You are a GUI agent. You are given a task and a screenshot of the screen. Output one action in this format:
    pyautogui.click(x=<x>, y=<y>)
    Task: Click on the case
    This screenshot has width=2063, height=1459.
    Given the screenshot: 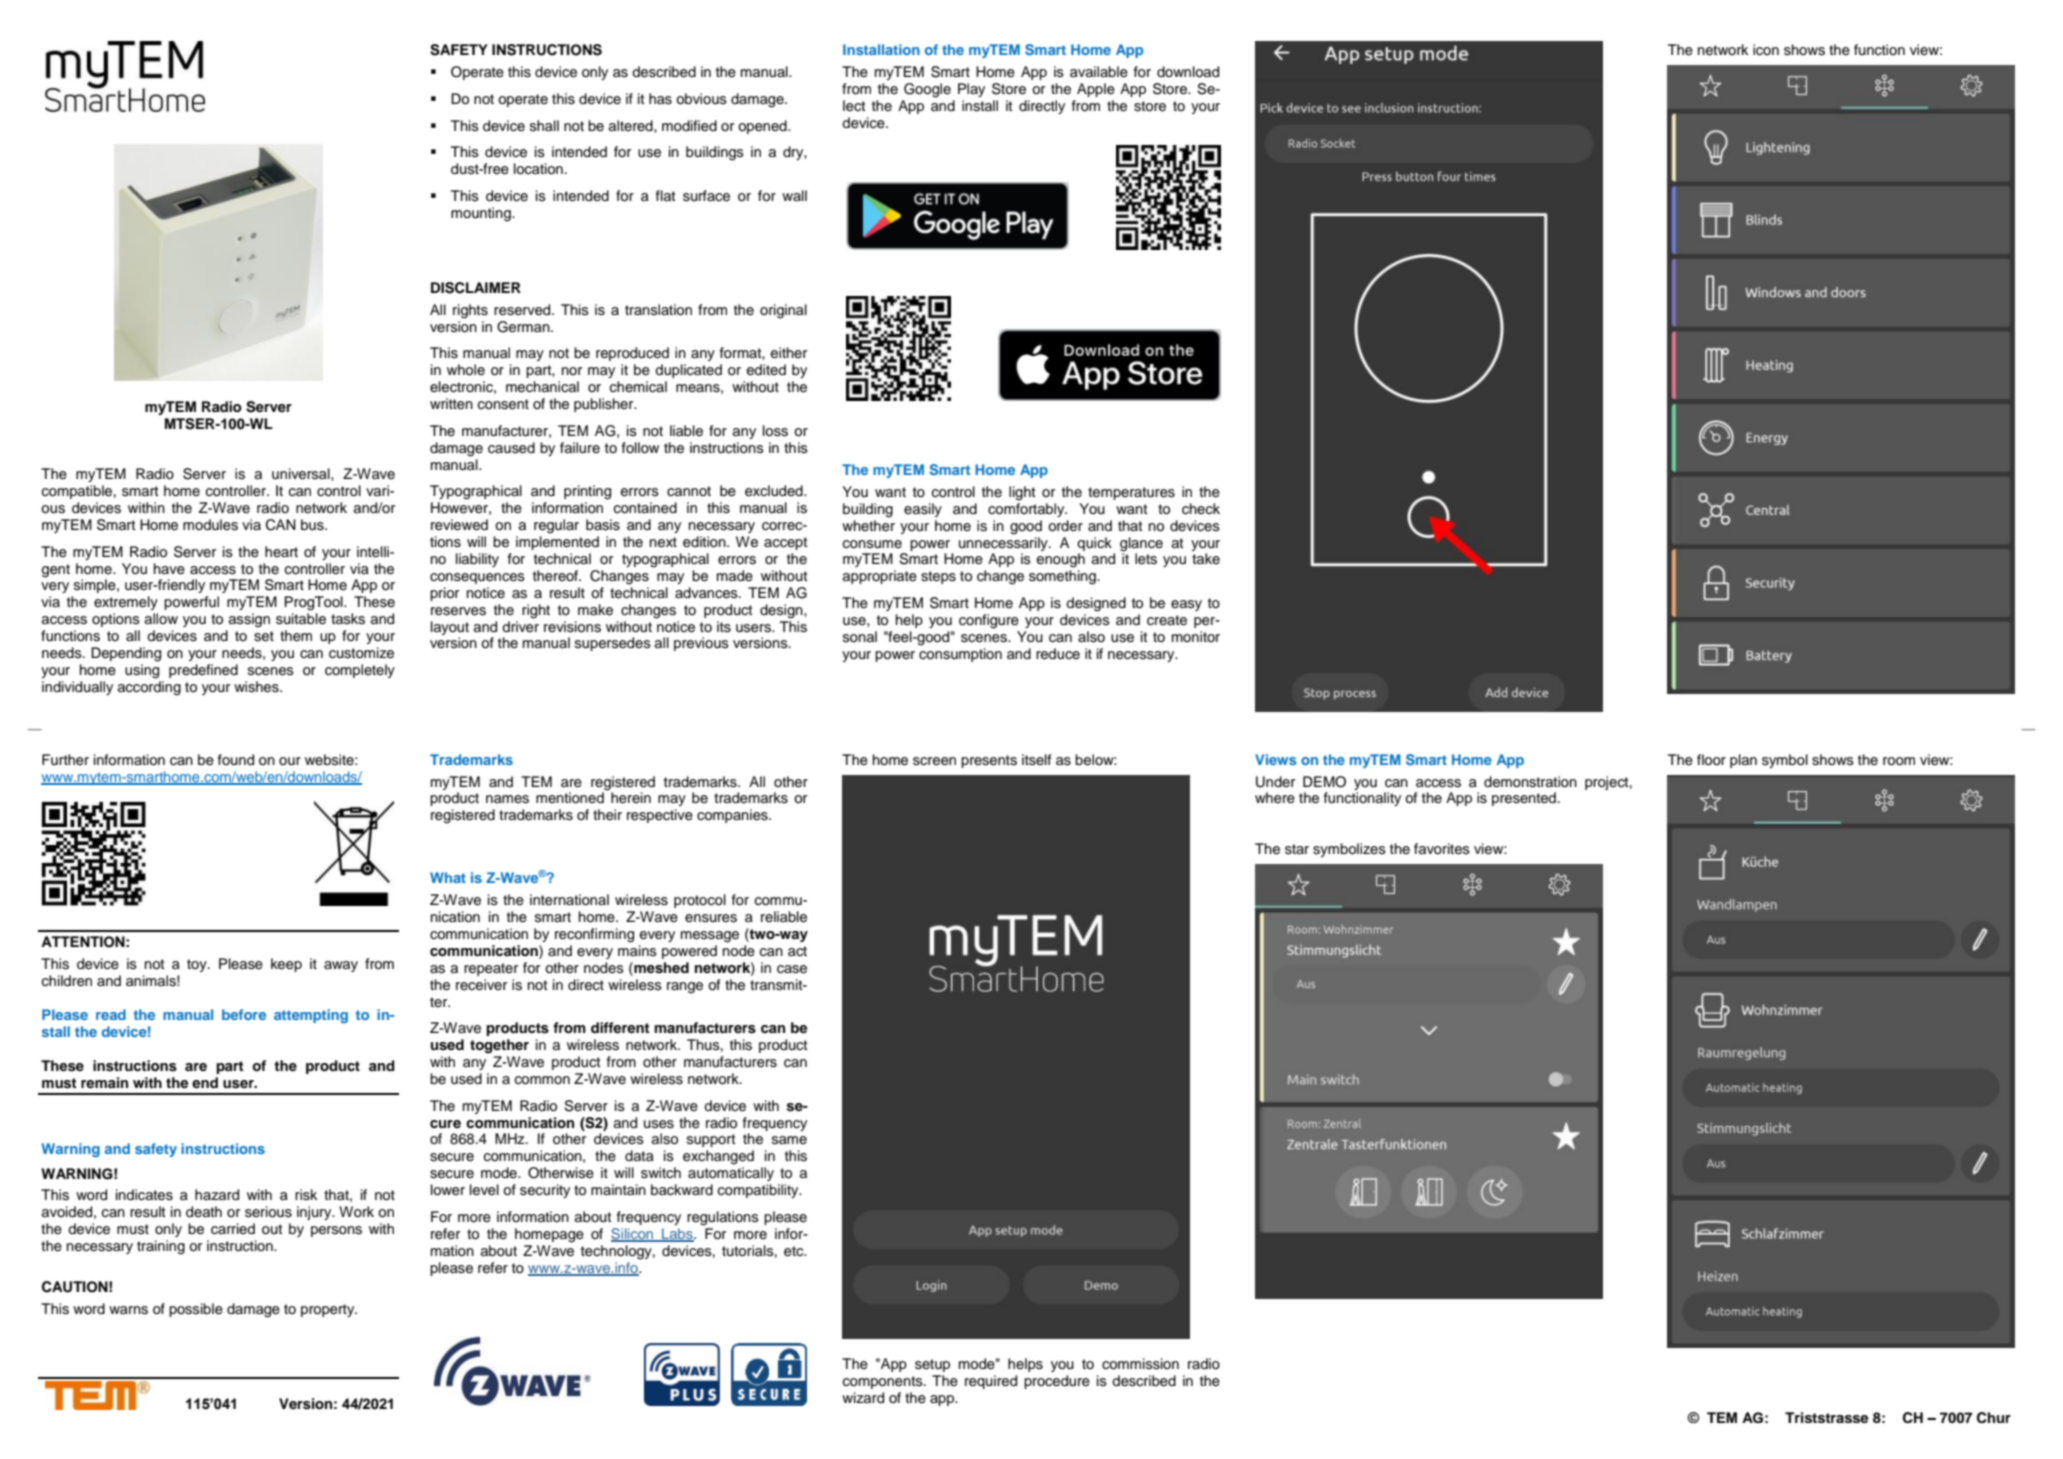 What is the action you would take?
    pyautogui.click(x=792, y=969)
